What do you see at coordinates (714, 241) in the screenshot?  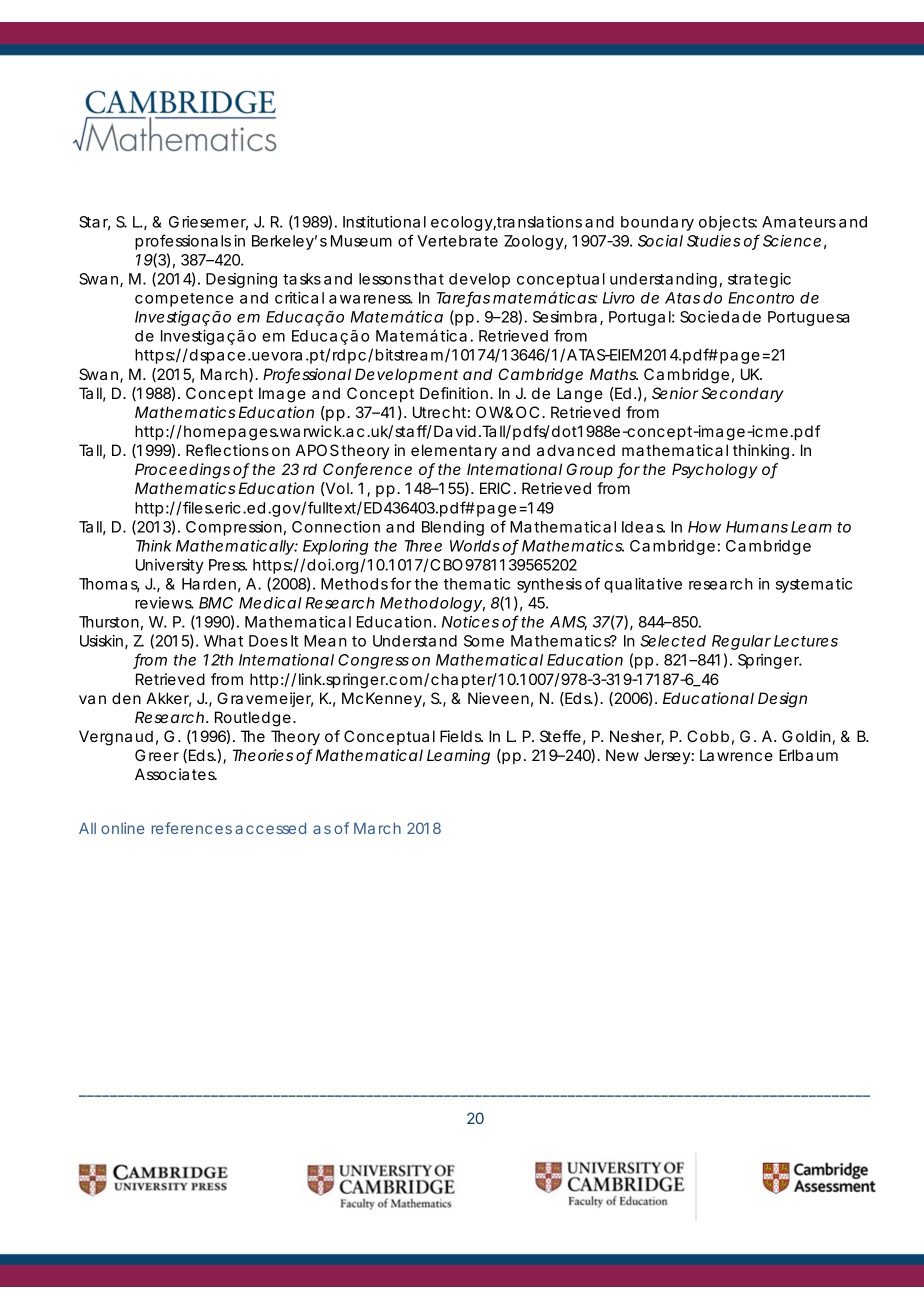 I see `Studies` at bounding box center [714, 241].
